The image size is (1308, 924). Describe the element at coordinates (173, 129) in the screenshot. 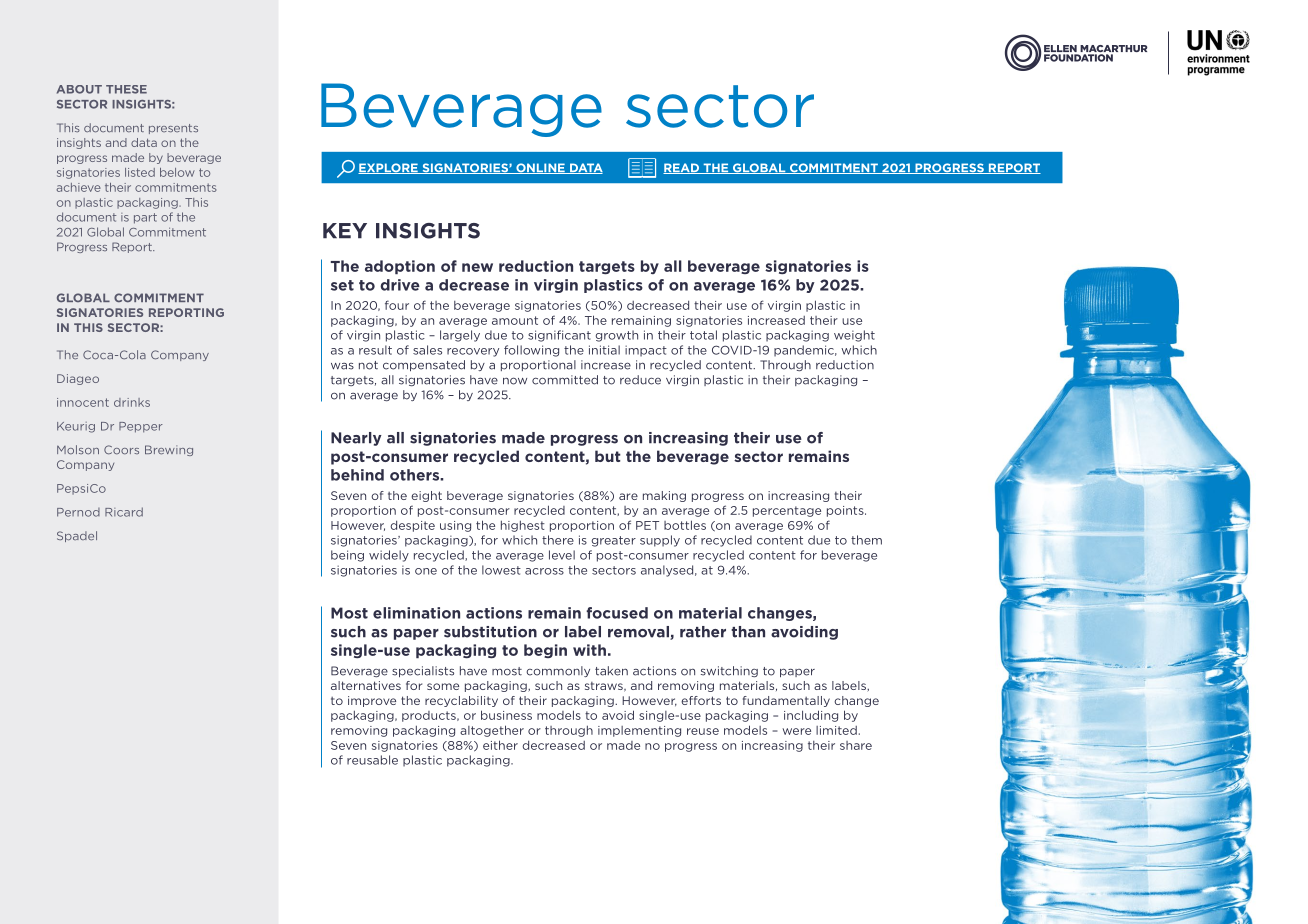

I see `presents` at that location.
